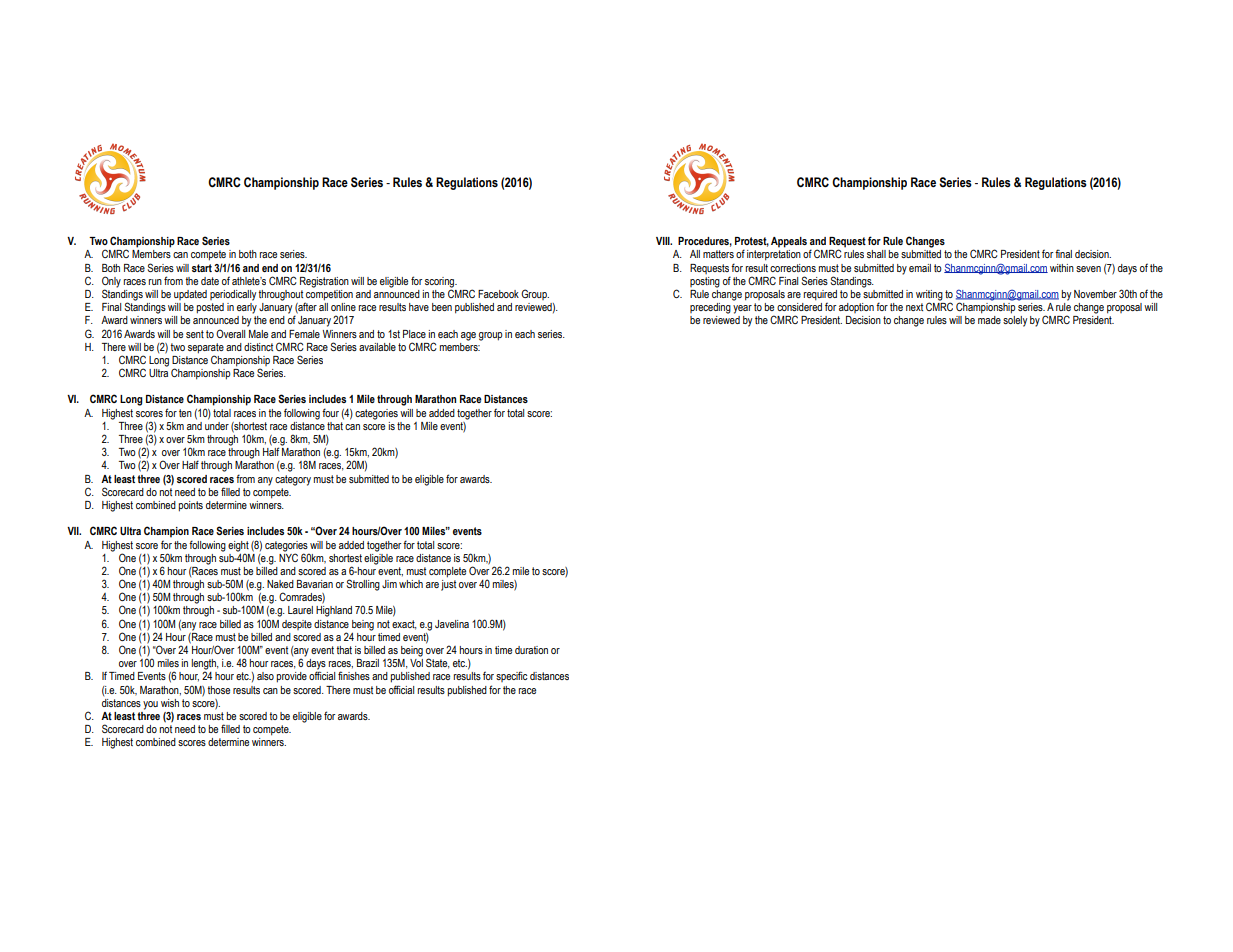 The height and width of the screenshot is (952, 1233). What do you see at coordinates (448, 585) in the screenshot?
I see `just` at bounding box center [448, 585].
